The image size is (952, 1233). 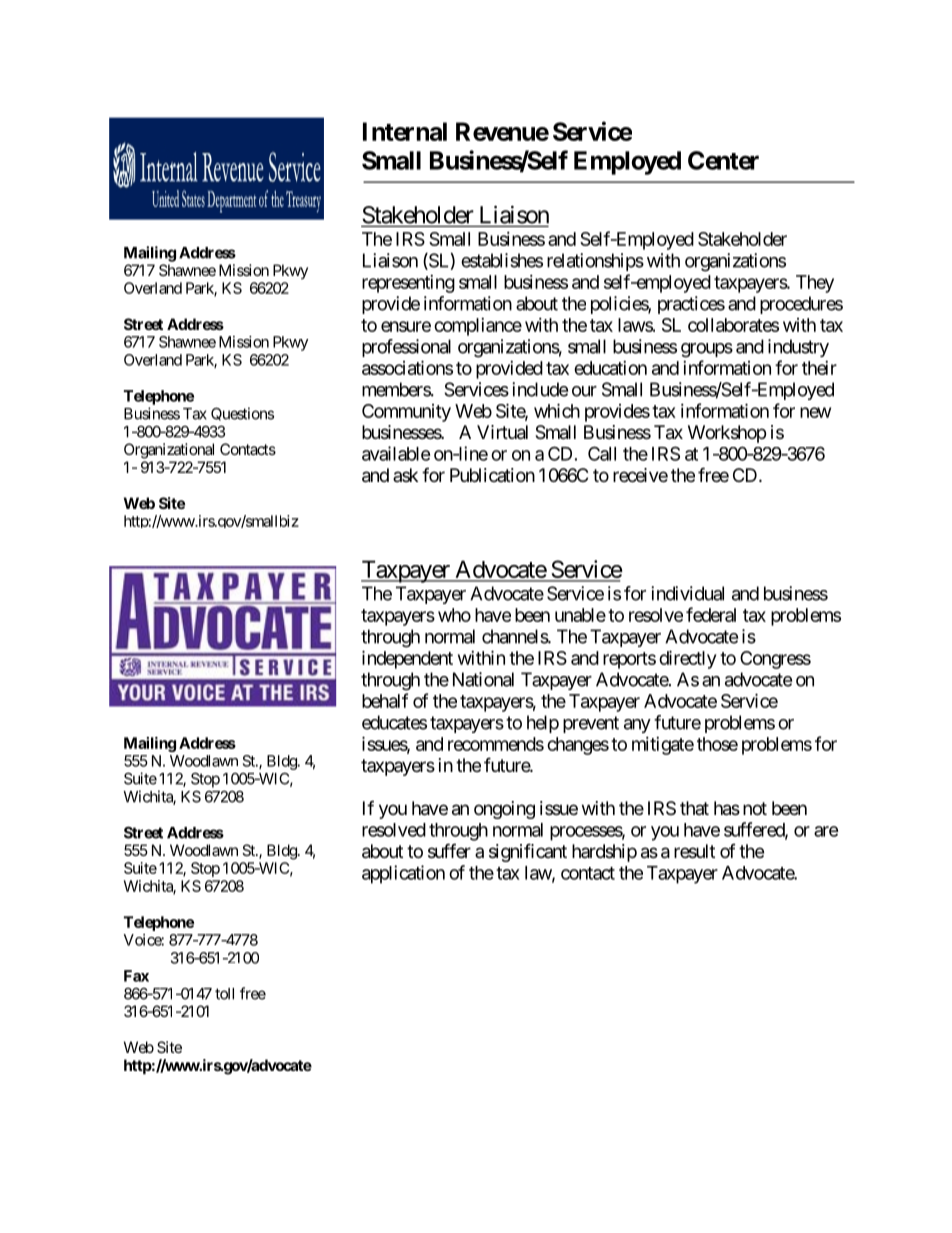 What do you see at coordinates (691, 305) in the document?
I see `practices` at bounding box center [691, 305].
